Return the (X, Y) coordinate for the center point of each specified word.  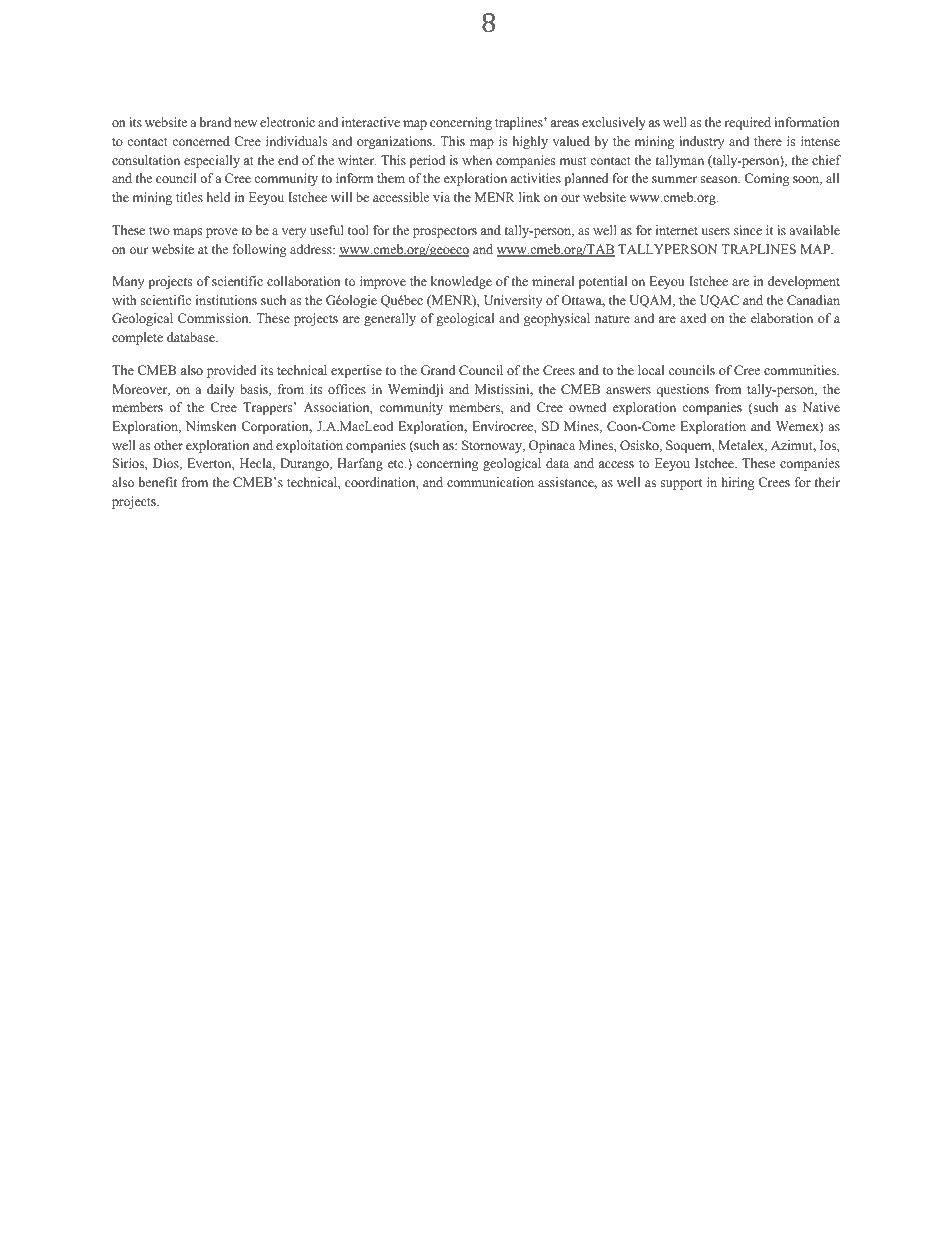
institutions (226, 300)
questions (682, 390)
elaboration (782, 318)
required (747, 123)
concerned (201, 141)
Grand (438, 370)
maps (188, 233)
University (513, 301)
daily (221, 390)
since (748, 230)
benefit (158, 482)
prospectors (445, 232)
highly (530, 142)
